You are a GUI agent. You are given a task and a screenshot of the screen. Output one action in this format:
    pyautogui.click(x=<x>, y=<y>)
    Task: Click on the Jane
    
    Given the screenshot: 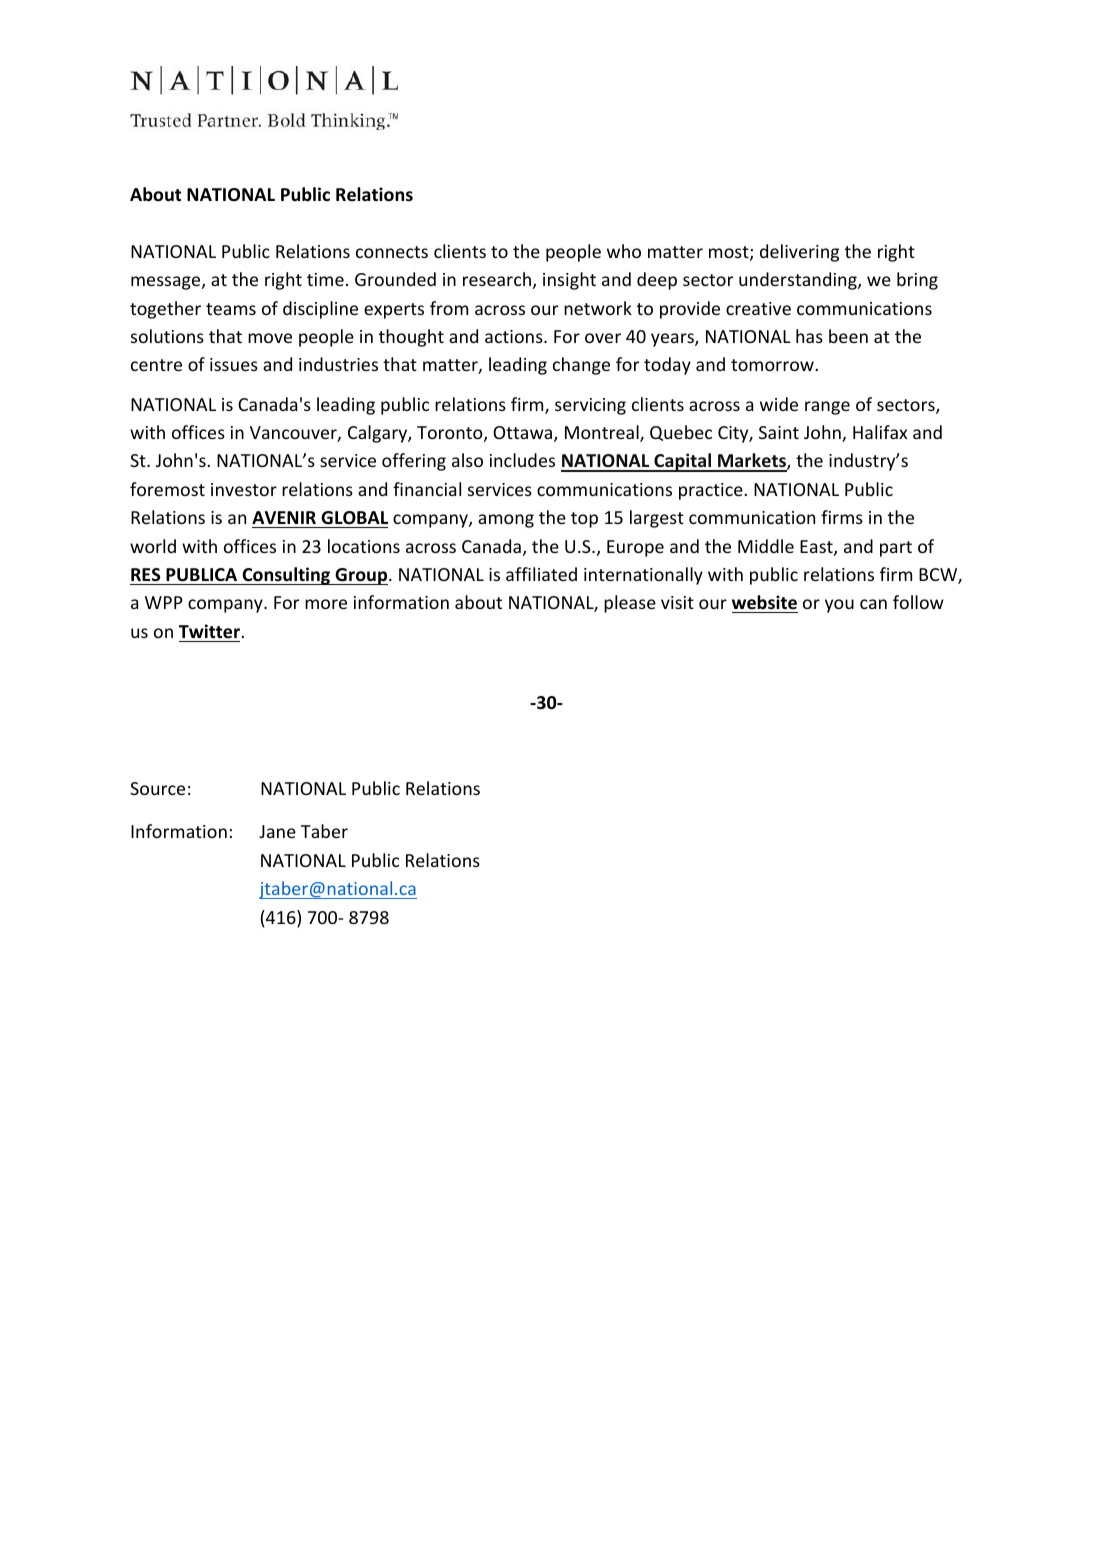 What is the action you would take?
    pyautogui.click(x=277, y=831)
